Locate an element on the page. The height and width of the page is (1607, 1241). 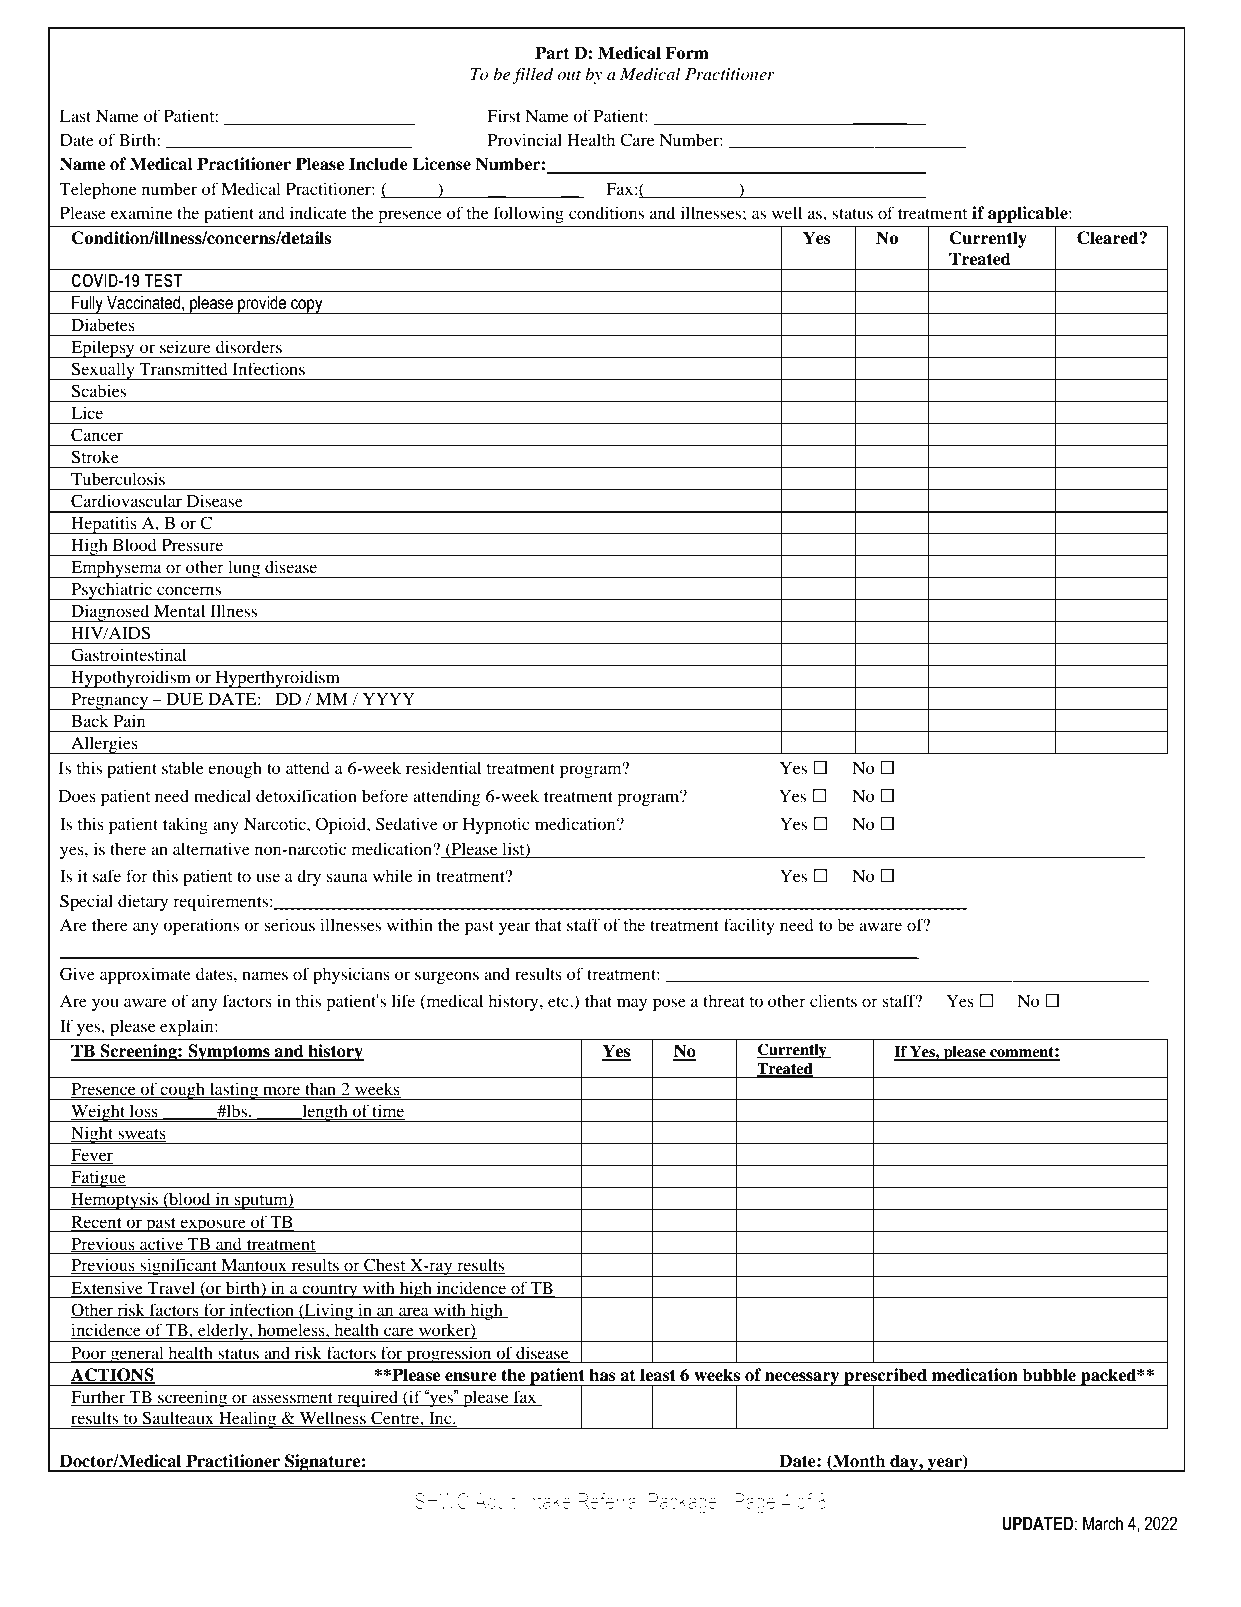
Form is located at coordinates (687, 53).
